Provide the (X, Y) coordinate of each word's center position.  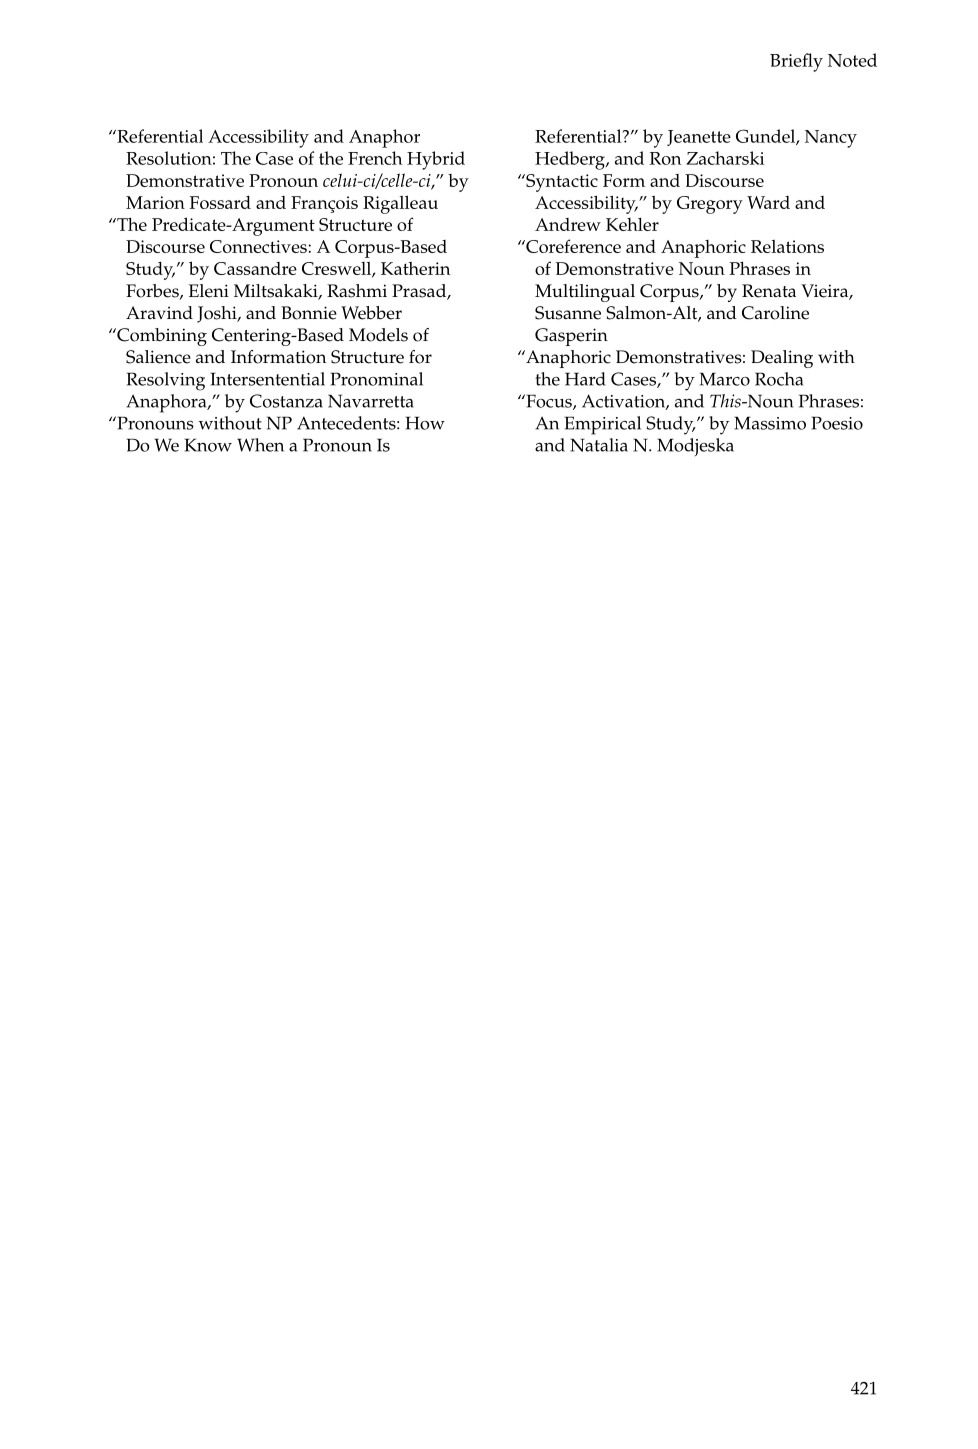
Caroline (775, 313)
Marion (155, 202)
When (260, 445)
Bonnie (309, 313)
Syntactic (561, 183)
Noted (852, 60)
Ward (768, 202)
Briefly (796, 62)
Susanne (568, 313)
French (375, 158)
